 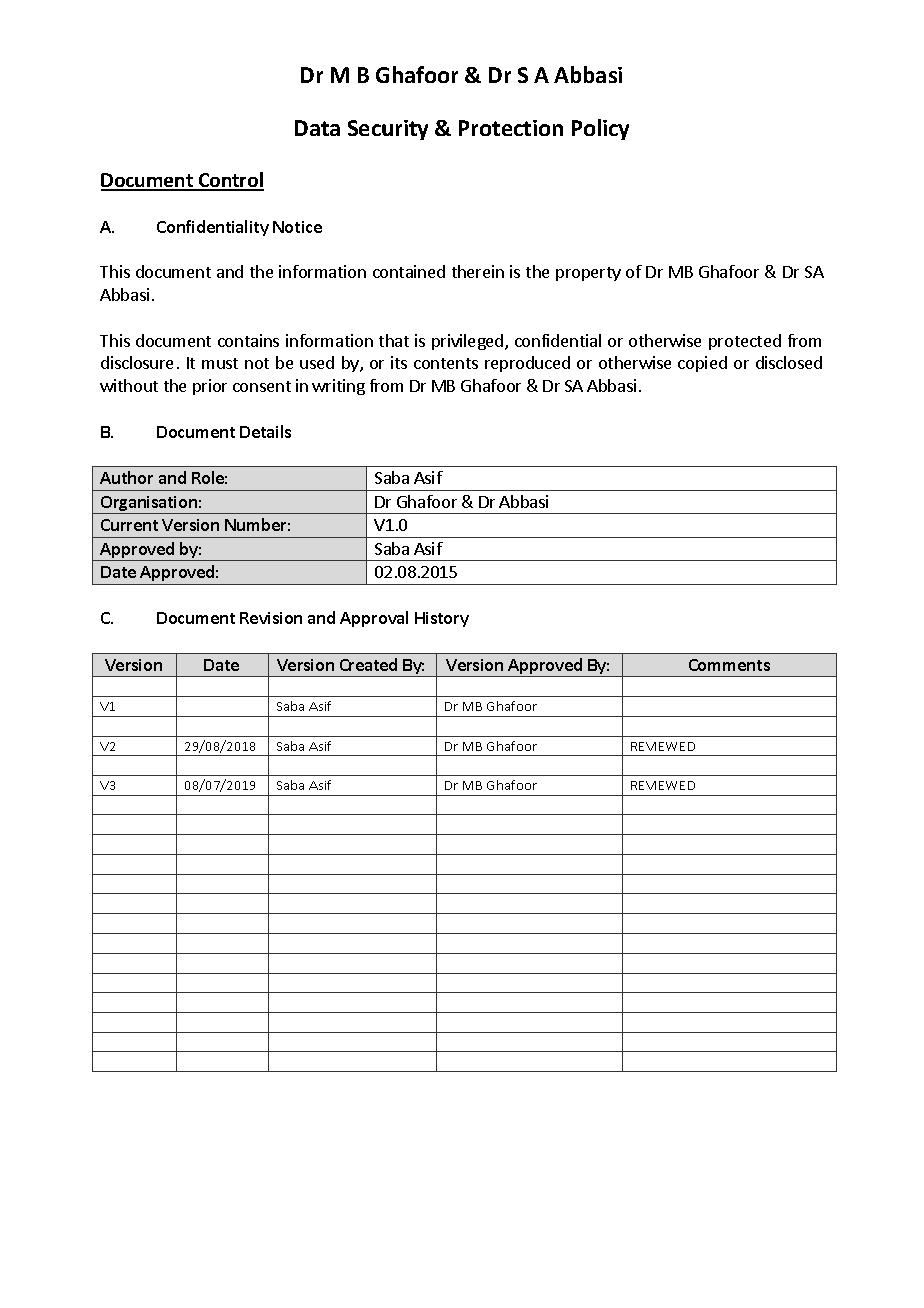 I want to click on Policy, so click(x=600, y=129).
